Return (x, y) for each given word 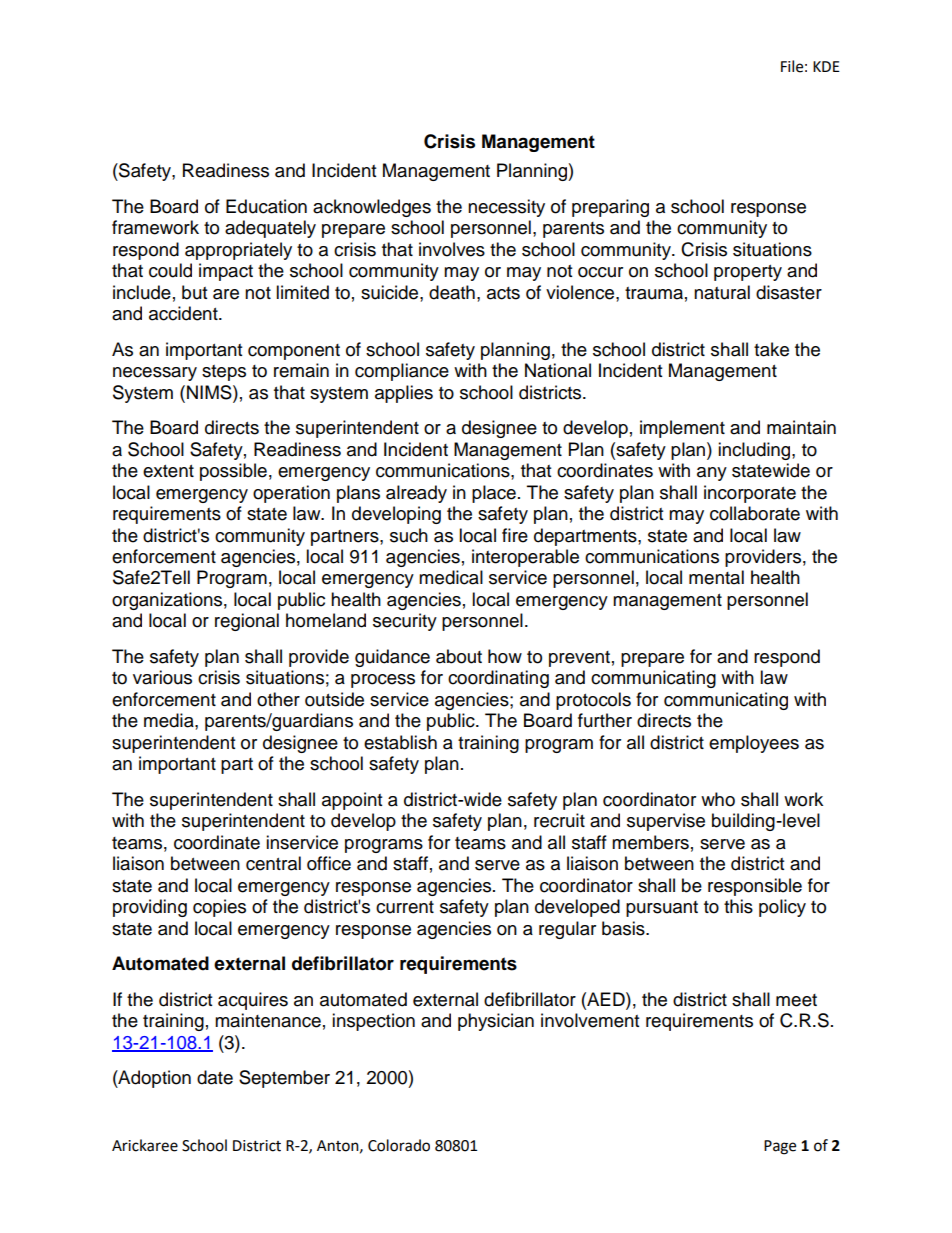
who (718, 799)
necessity (506, 208)
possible (233, 472)
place (494, 494)
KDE (826, 66)
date (215, 1077)
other (278, 699)
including (755, 451)
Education (266, 206)
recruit (559, 820)
